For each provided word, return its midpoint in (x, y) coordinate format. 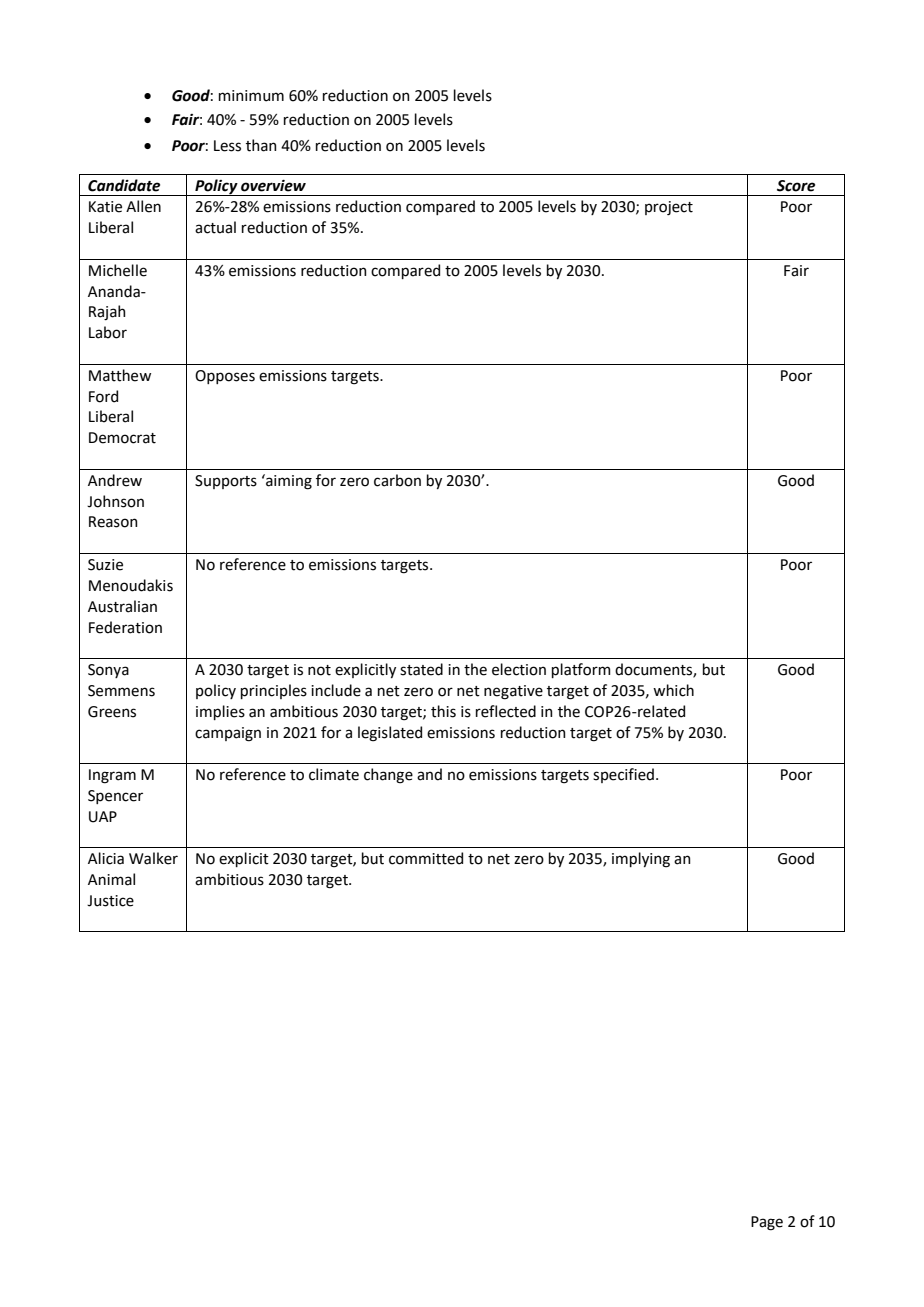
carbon (397, 480)
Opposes (225, 377)
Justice (110, 901)
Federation (125, 627)
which (673, 690)
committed (426, 858)
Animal (111, 879)
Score (796, 186)
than (261, 145)
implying (641, 860)
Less (227, 146)
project (669, 208)
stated (421, 669)
